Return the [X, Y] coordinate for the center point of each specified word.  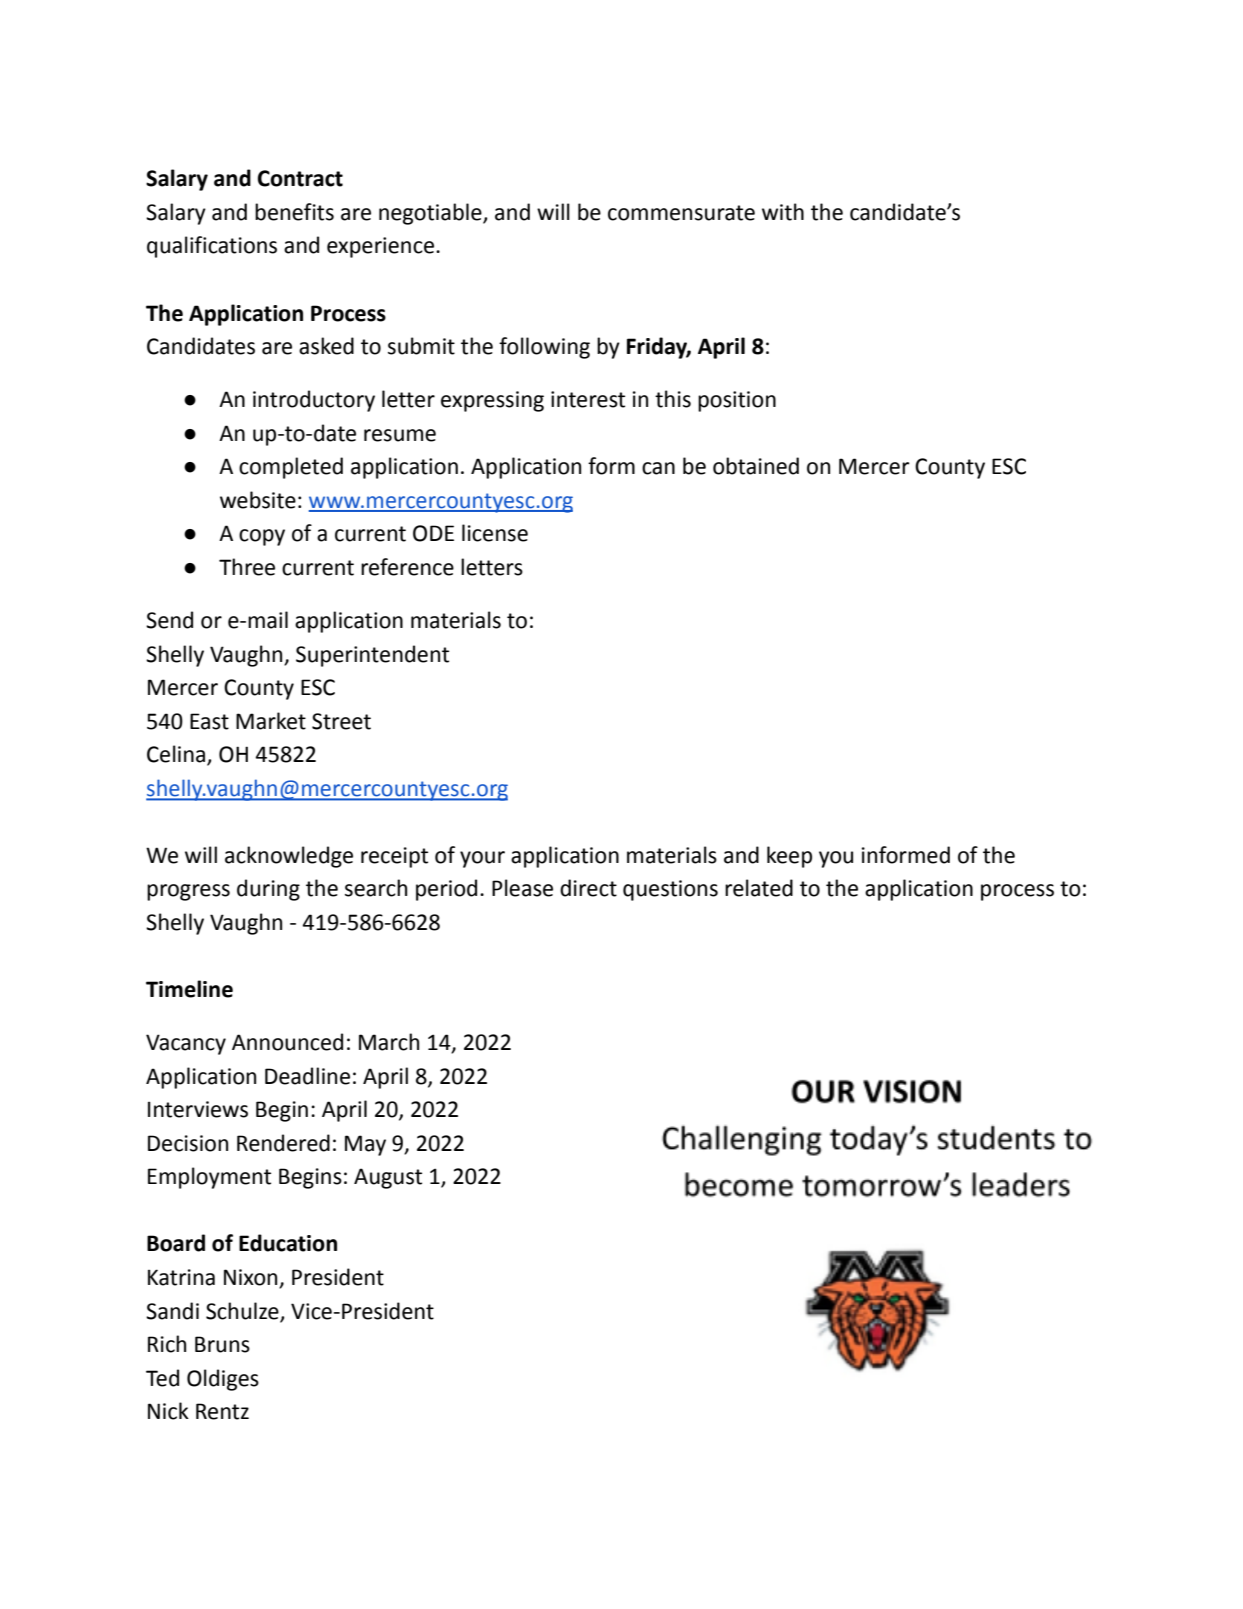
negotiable [431, 214]
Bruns [222, 1344]
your [482, 859]
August [388, 1178]
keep [789, 857]
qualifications [212, 247]
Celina [177, 755]
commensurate [681, 213]
